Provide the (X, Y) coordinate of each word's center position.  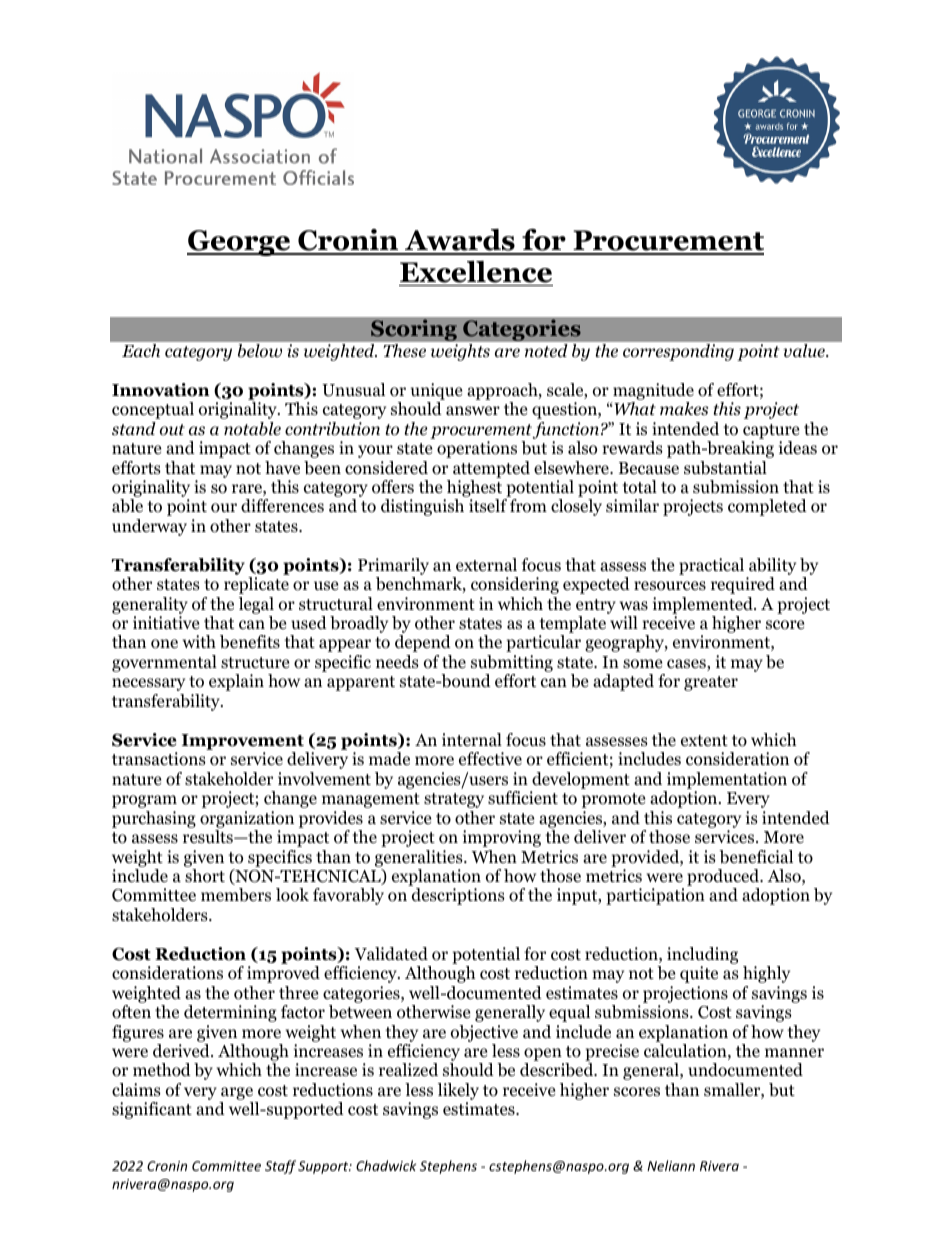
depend (423, 643)
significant (152, 1110)
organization (247, 819)
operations (477, 449)
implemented (704, 605)
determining (230, 1013)
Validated (391, 954)
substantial (725, 468)
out (172, 430)
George (240, 243)
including (702, 955)
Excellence (476, 272)
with (199, 641)
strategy (454, 800)
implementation (727, 780)
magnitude (653, 391)
